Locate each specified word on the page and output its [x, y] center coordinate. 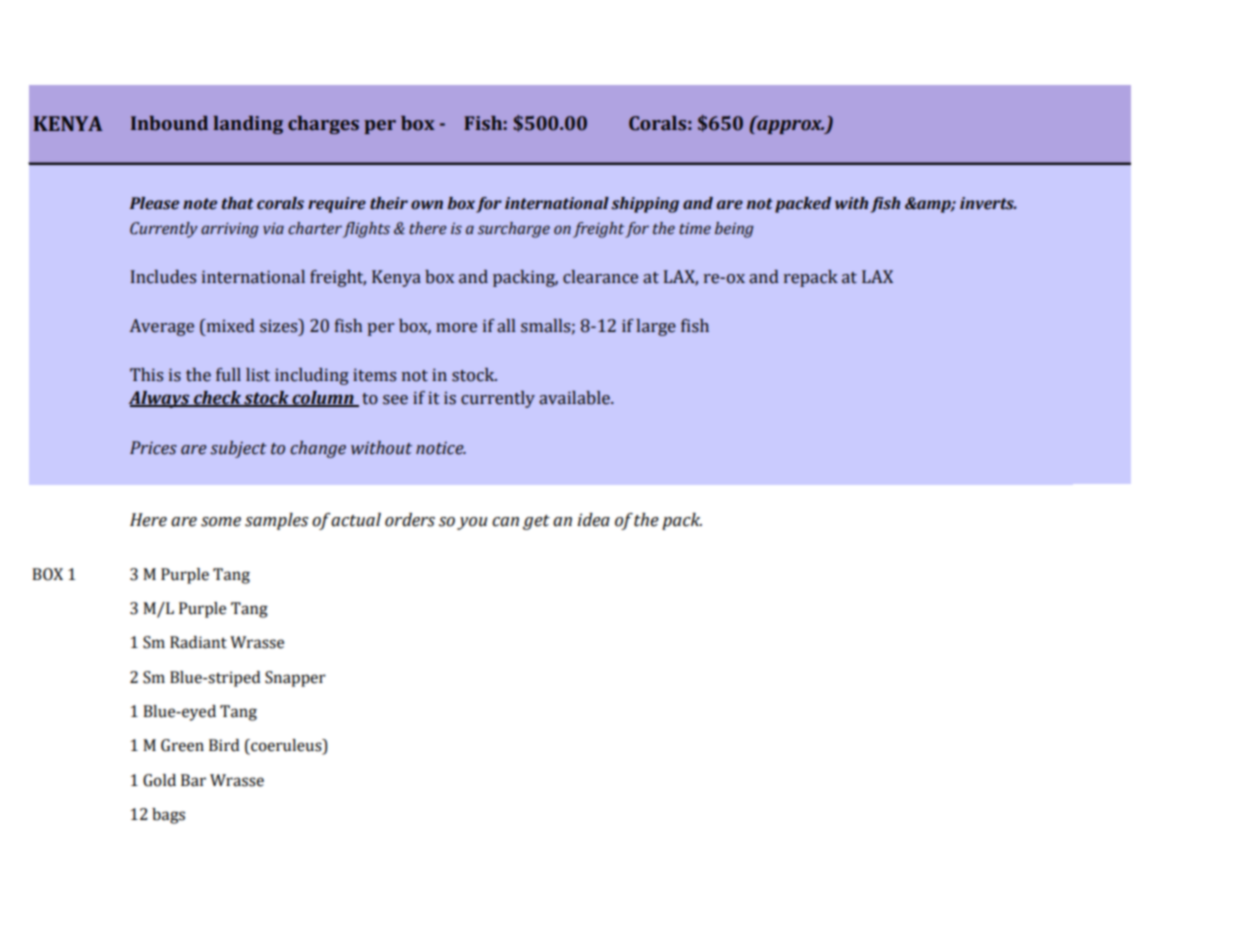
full [228, 375]
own [427, 205]
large [656, 327]
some [221, 522]
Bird [224, 745]
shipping [645, 205]
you [472, 523]
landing [248, 125]
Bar [193, 780]
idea [593, 520]
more [456, 328]
